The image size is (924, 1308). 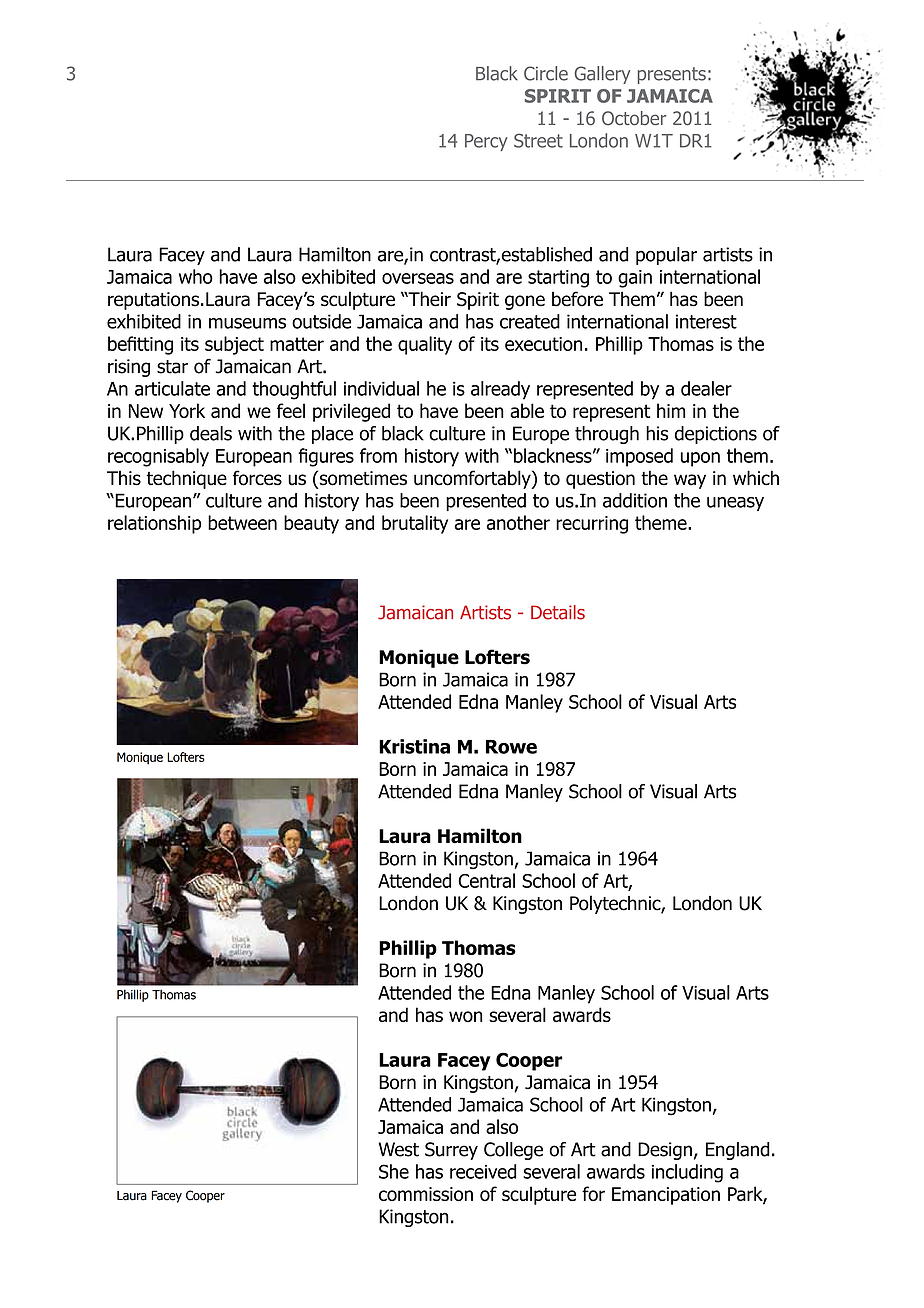 I want to click on technique, so click(x=187, y=479).
